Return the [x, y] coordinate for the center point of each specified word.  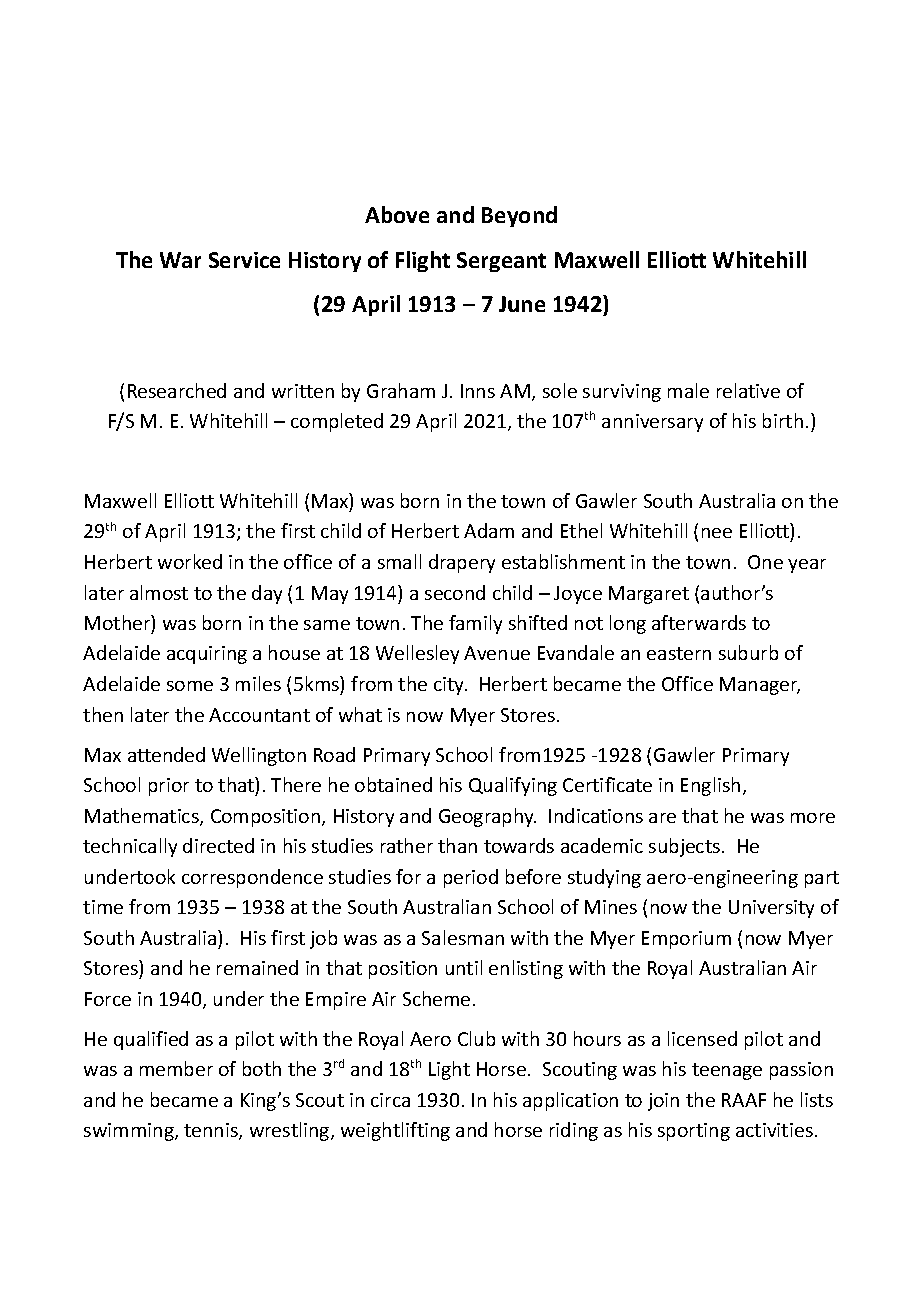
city [450, 686]
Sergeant [501, 262]
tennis [212, 1131]
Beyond [519, 216]
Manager [760, 686]
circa [390, 1100]
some [190, 686]
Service [244, 260]
